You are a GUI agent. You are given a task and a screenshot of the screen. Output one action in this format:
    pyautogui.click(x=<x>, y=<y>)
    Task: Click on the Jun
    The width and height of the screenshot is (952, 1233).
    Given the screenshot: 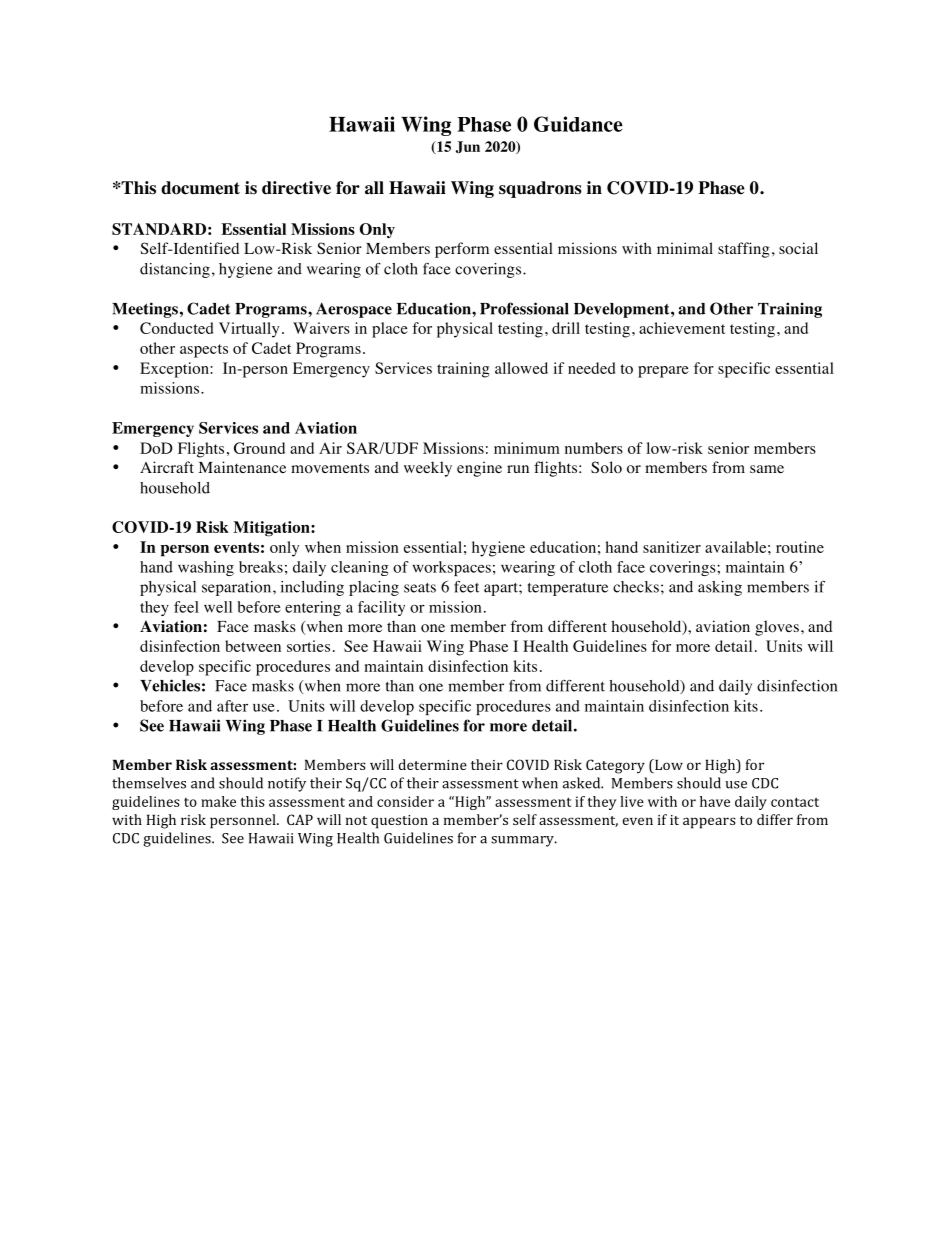 What is the action you would take?
    pyautogui.click(x=468, y=147)
